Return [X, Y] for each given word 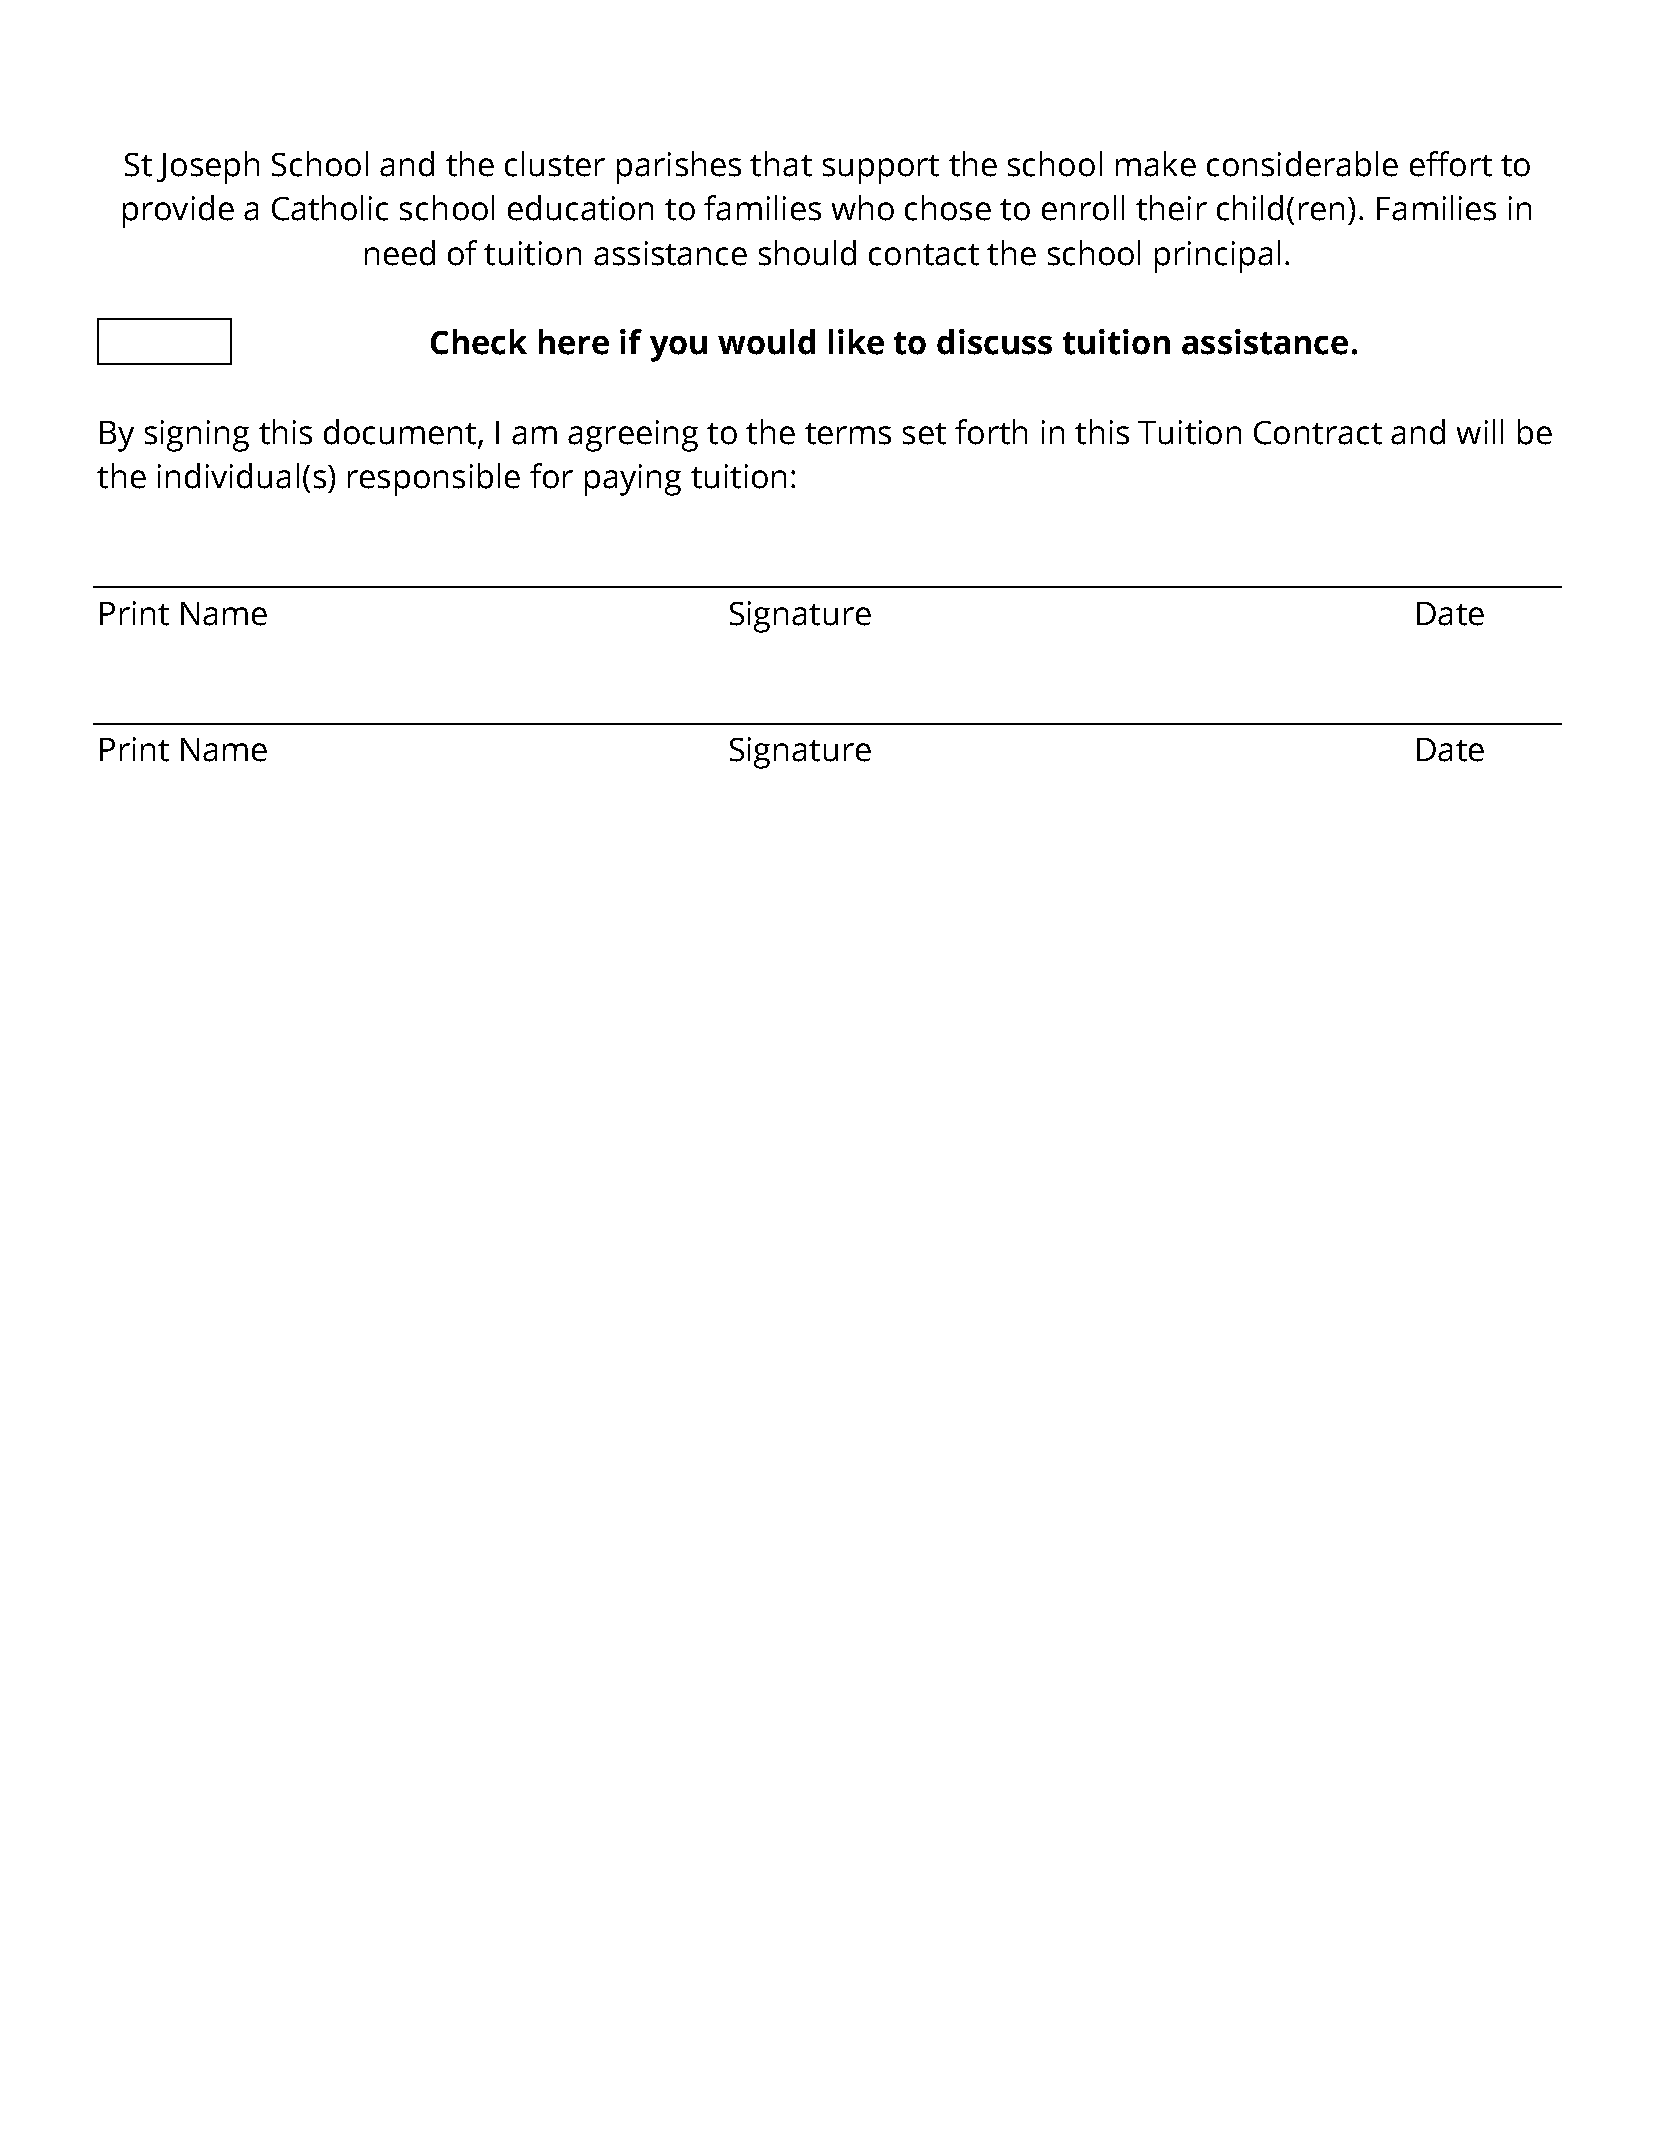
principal [1217, 256]
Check [479, 342]
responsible [434, 479]
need [400, 253]
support [881, 169]
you [678, 349]
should [807, 253]
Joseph [208, 167]
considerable [1302, 164]
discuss [994, 342]
